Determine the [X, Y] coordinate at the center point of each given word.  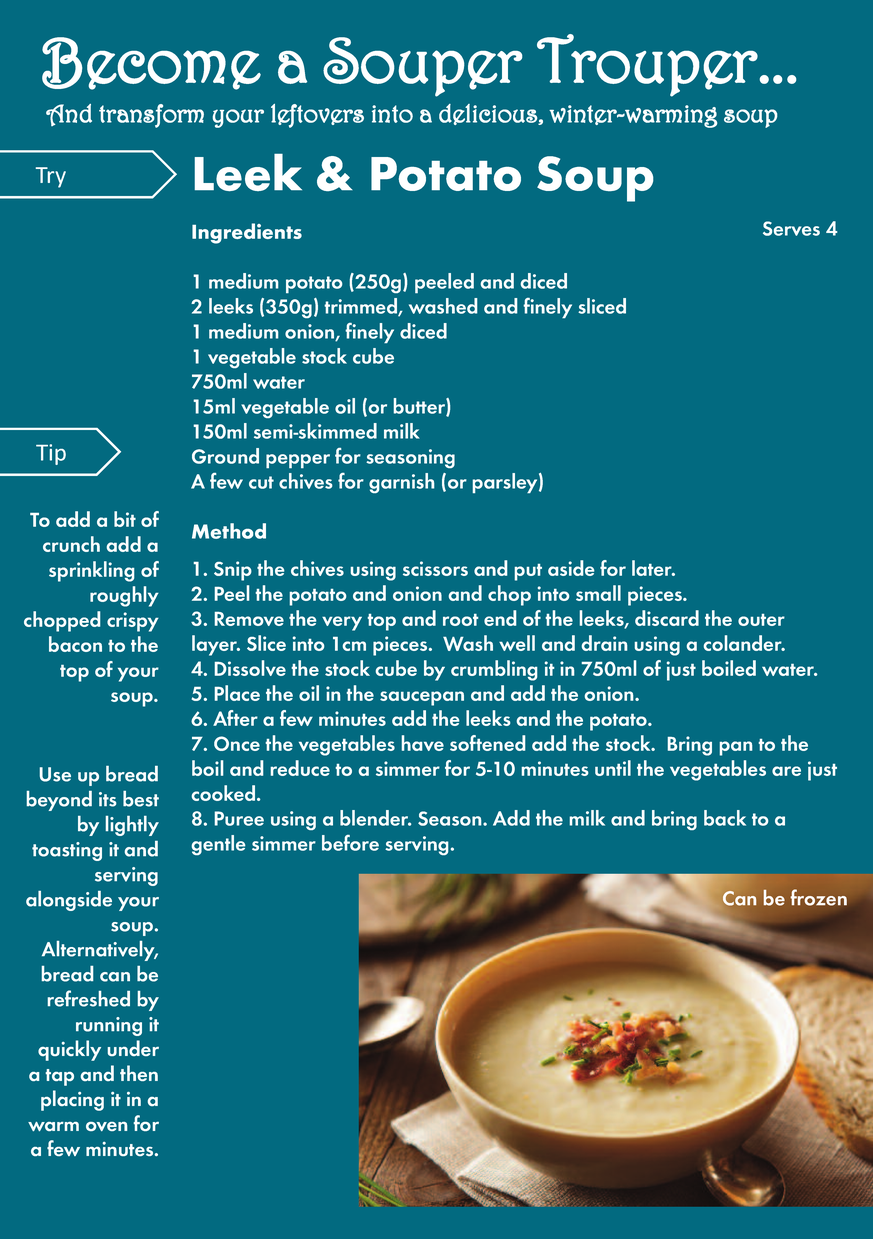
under [133, 1048]
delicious [489, 114]
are [786, 771]
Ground [225, 456]
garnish [402, 483]
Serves [791, 228]
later [653, 568]
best [141, 799]
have [423, 743]
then [139, 1073]
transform [151, 116]
